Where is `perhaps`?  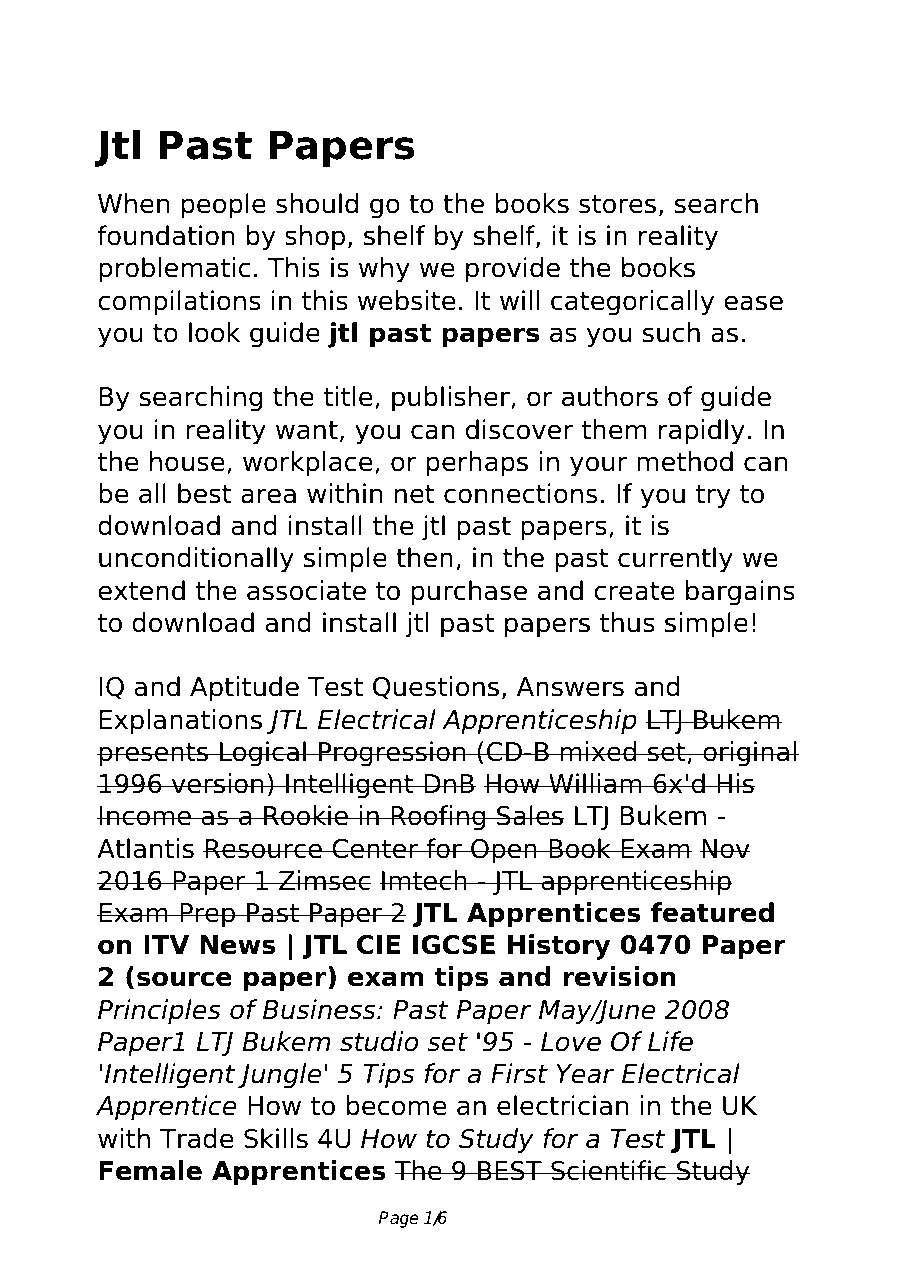
perhaps is located at coordinates (477, 464).
